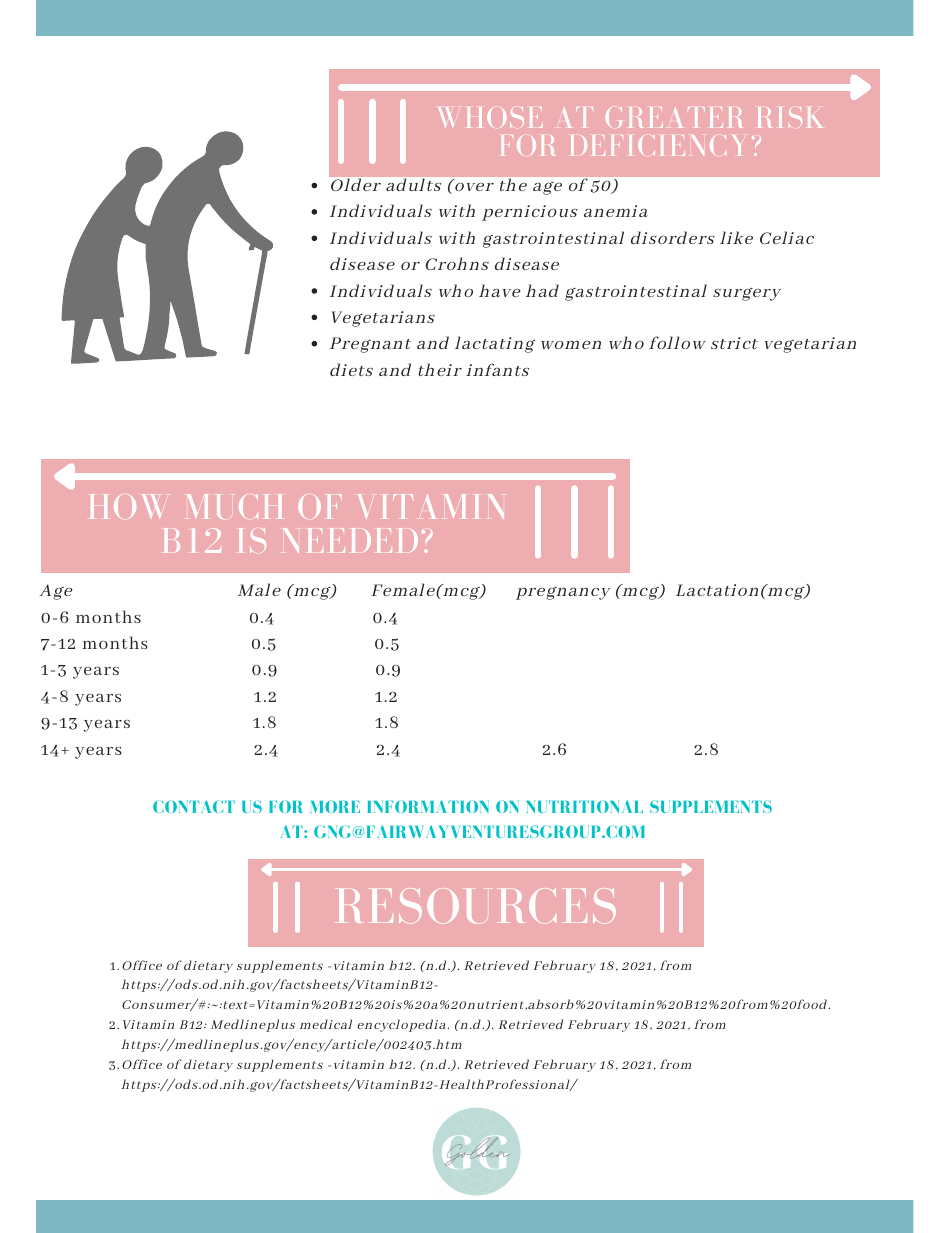 Image resolution: width=952 pixels, height=1233 pixels. I want to click on WHOSE, so click(490, 117).
